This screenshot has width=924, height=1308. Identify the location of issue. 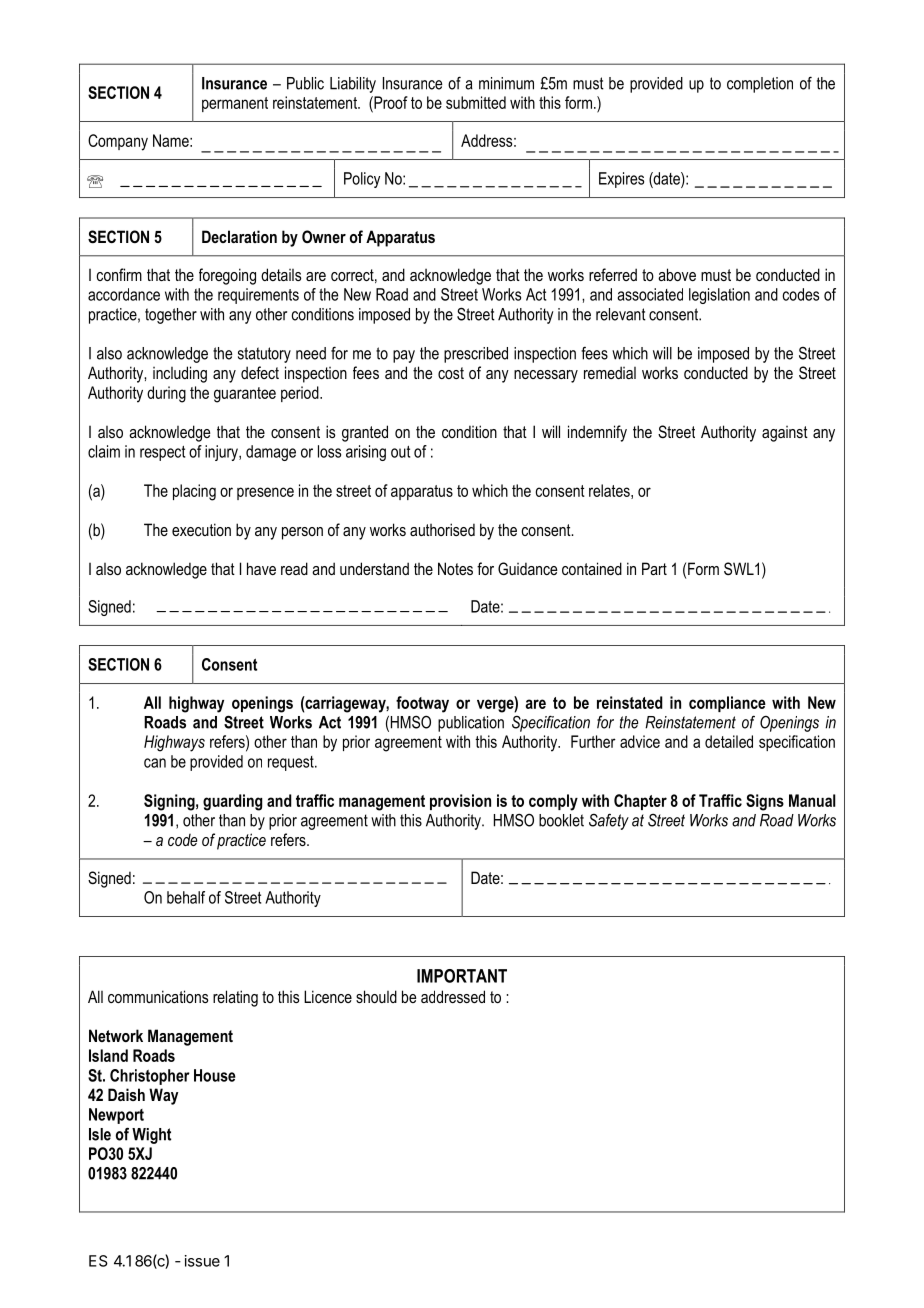
(202, 1261).
